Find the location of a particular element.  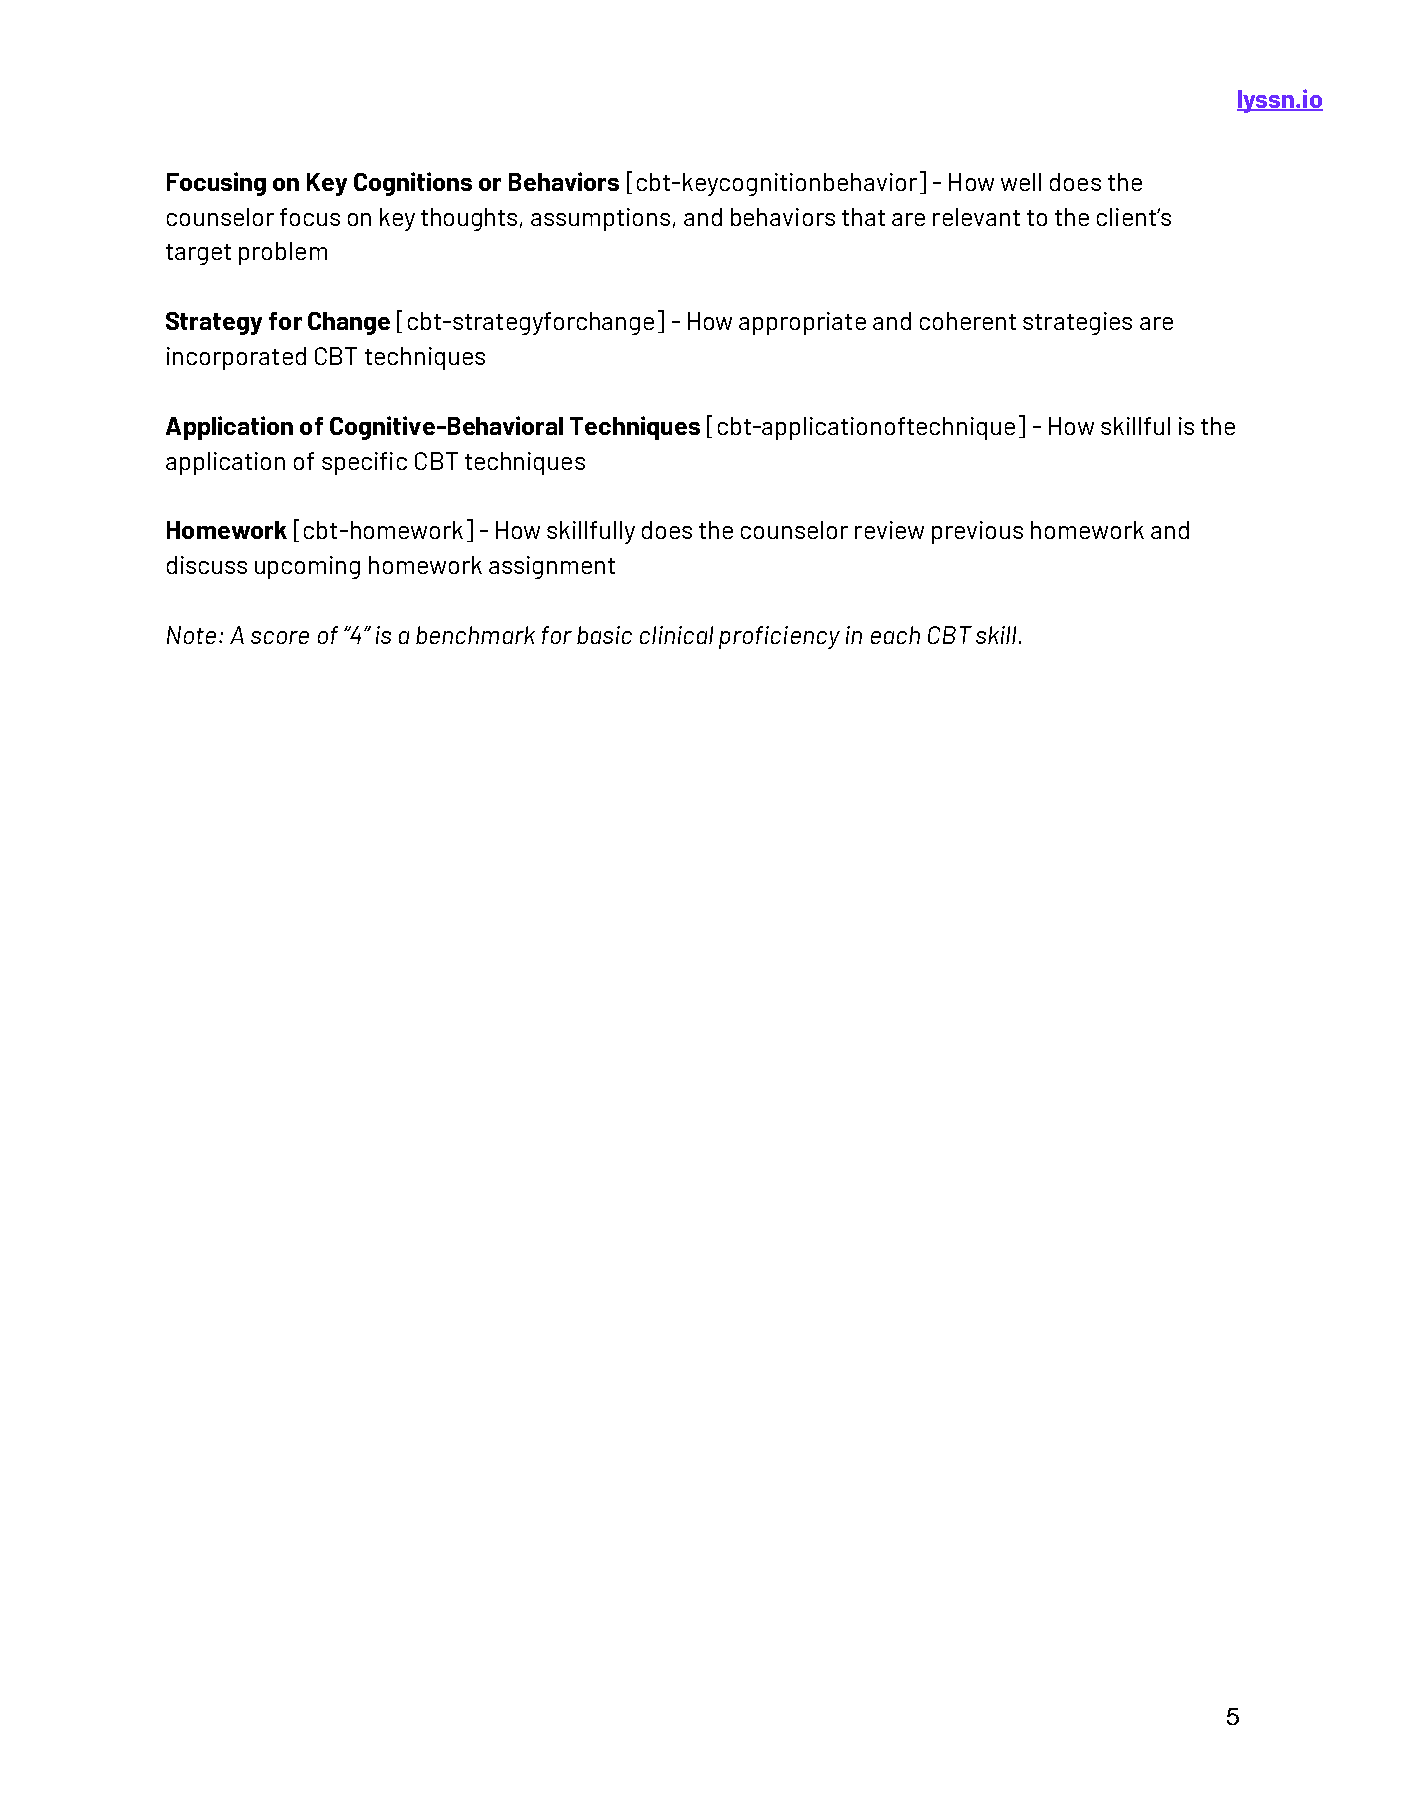

review is located at coordinates (889, 530).
